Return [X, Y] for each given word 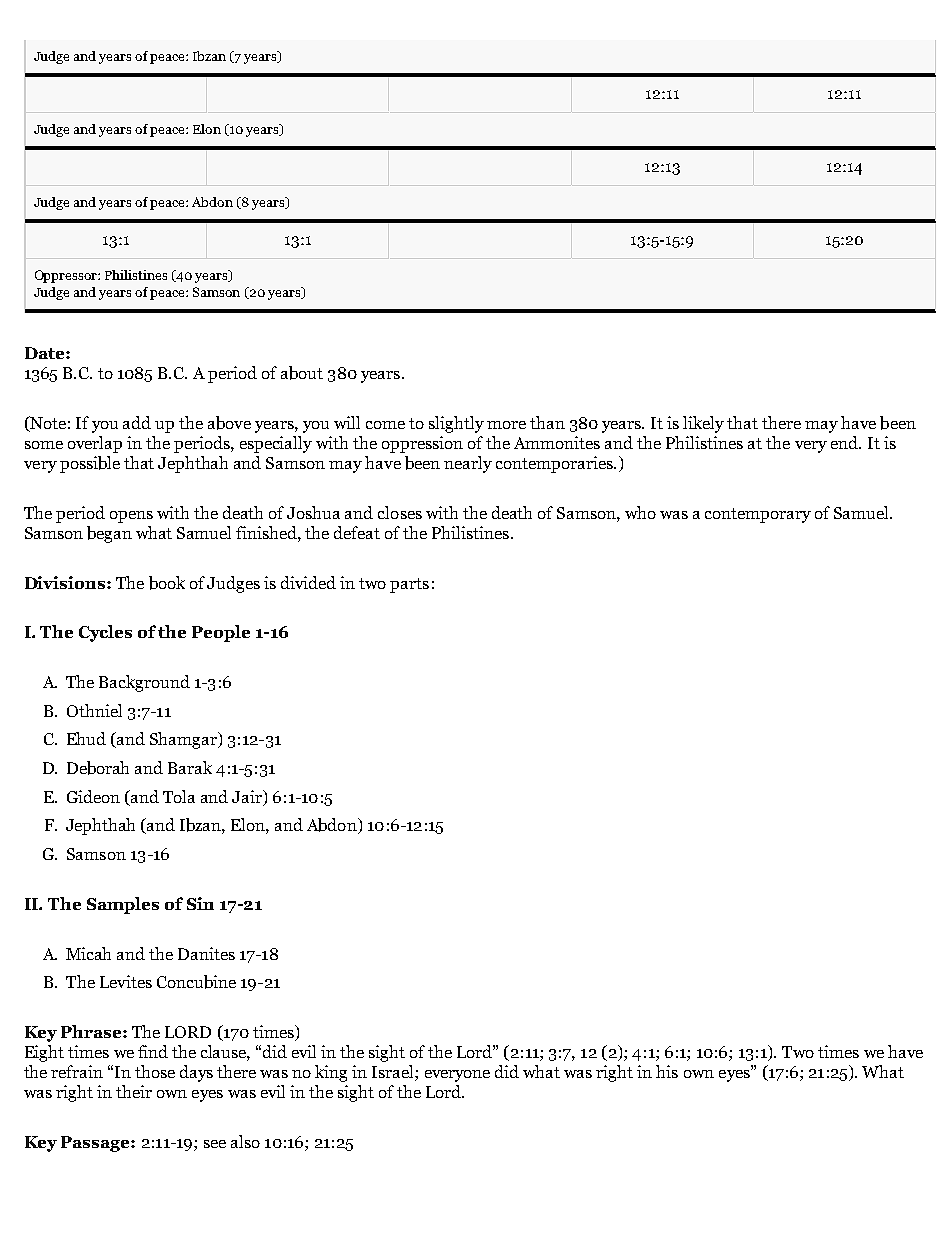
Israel [394, 1073]
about [302, 373]
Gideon [93, 796]
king [331, 1073]
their [134, 1091]
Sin [200, 903]
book [167, 583]
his [667, 1071]
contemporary [758, 515]
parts [409, 585]
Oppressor [67, 276]
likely [703, 424]
